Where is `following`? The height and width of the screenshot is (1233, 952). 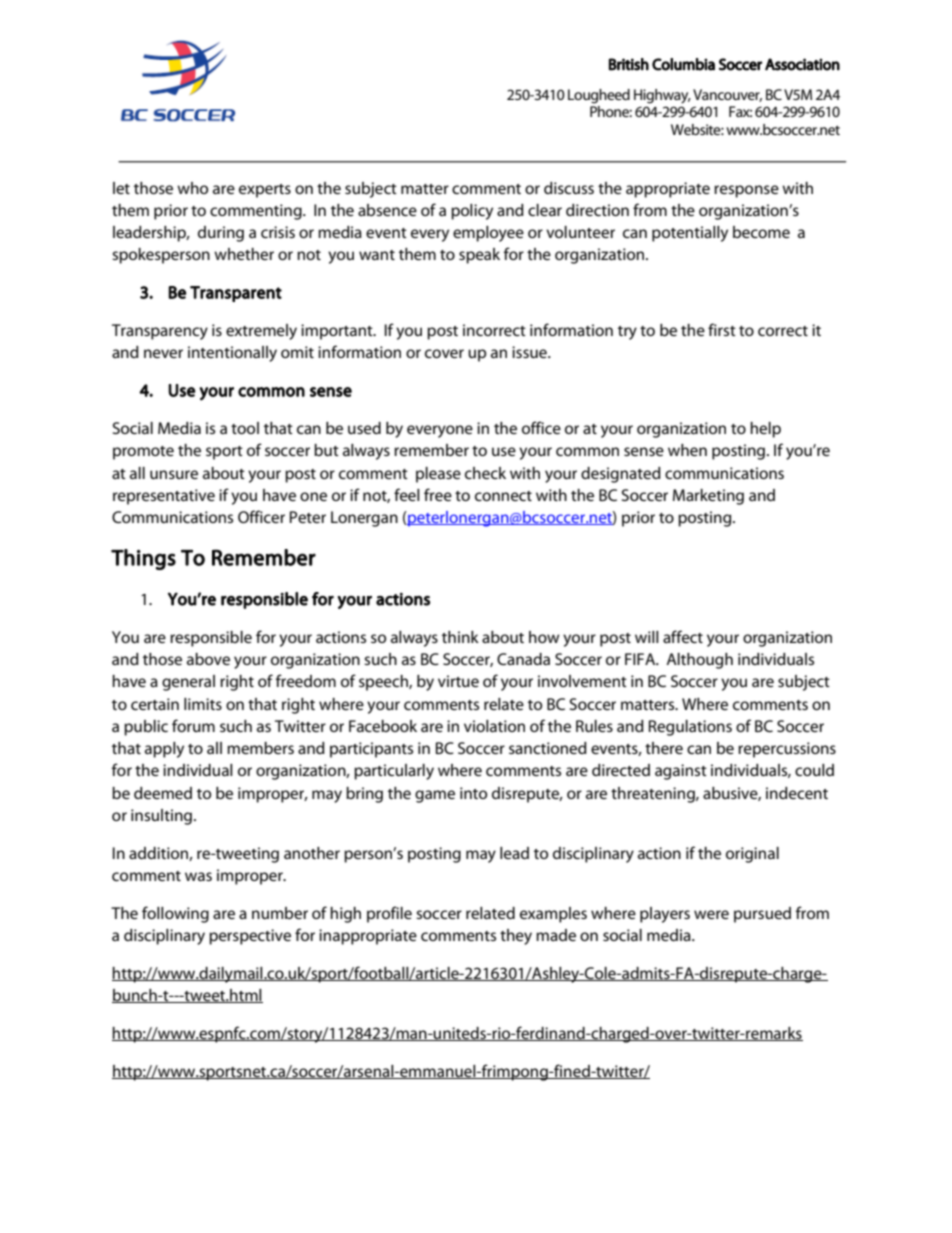
following is located at coordinates (175, 914).
